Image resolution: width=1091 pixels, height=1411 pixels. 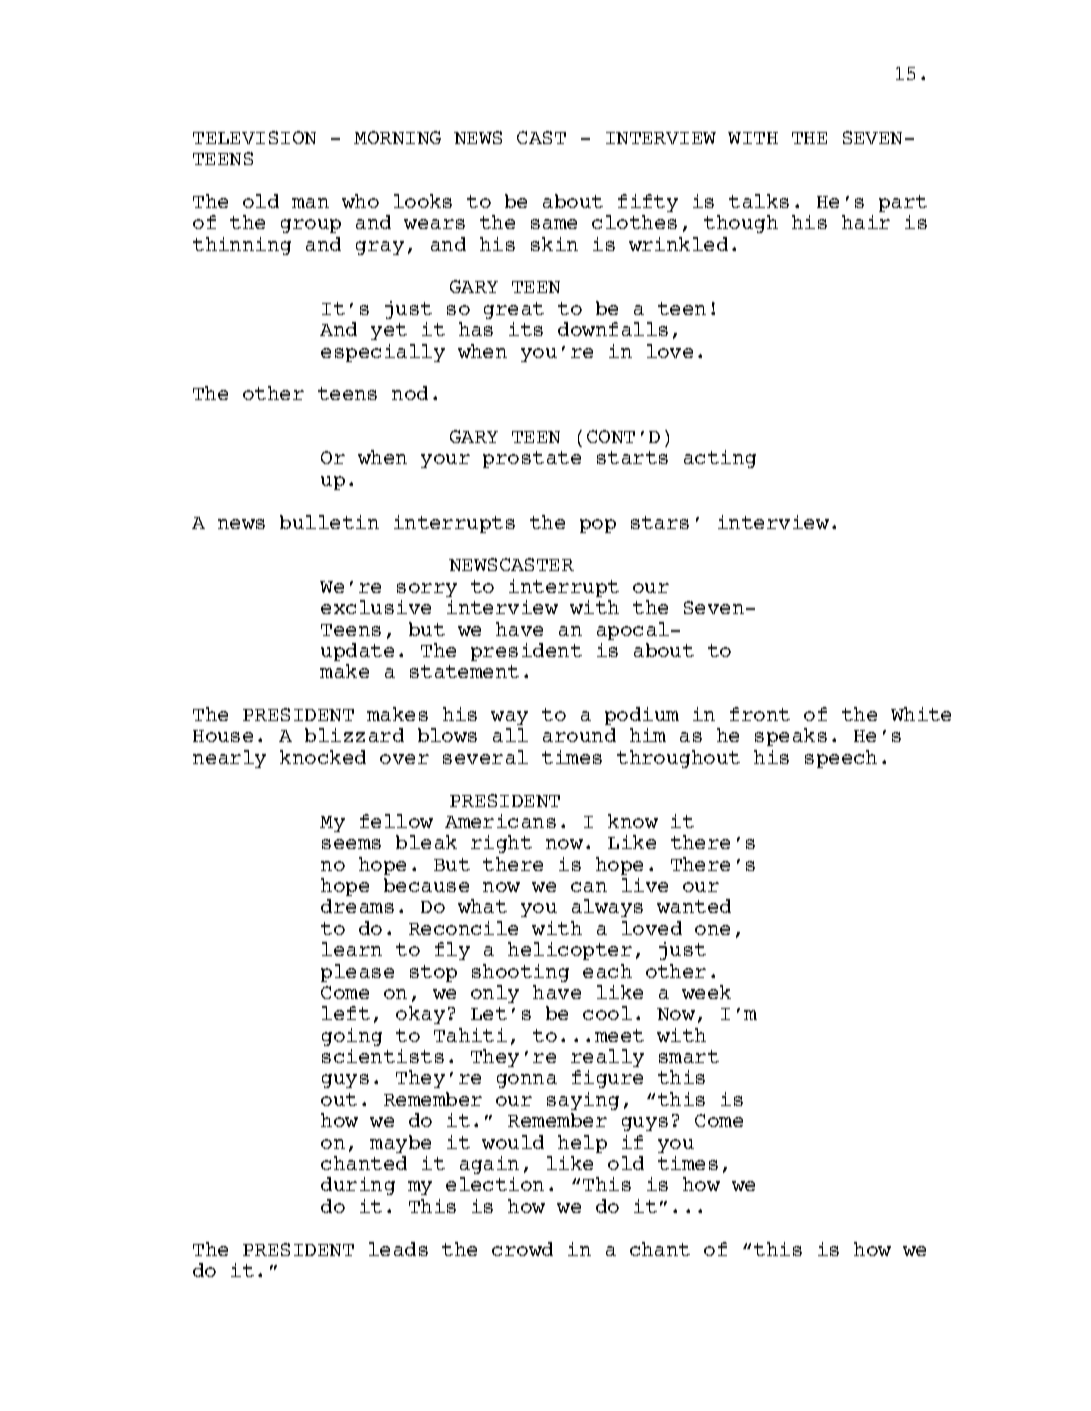 I want to click on same, so click(x=554, y=224).
